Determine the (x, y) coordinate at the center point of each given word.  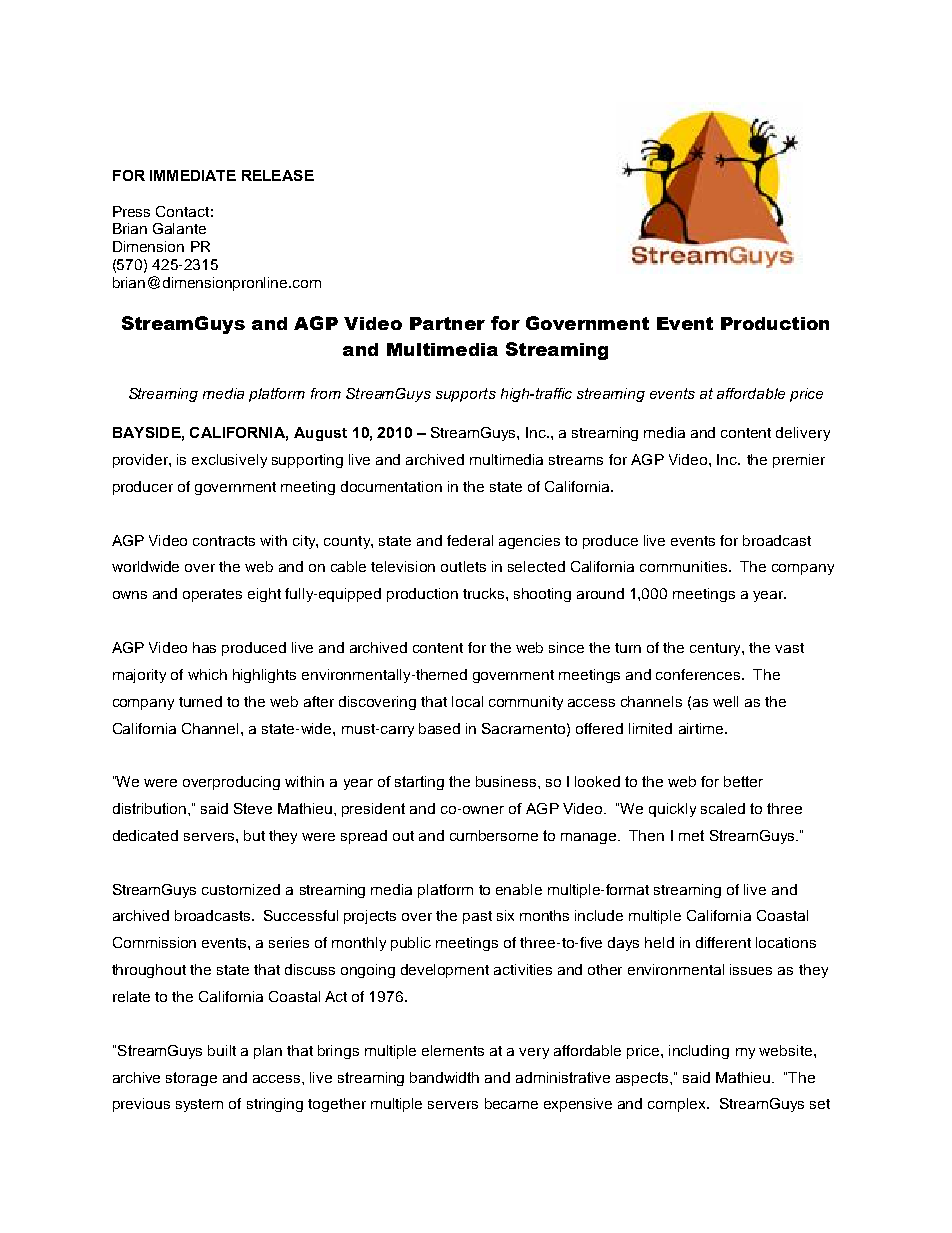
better (743, 781)
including (699, 1052)
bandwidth (444, 1077)
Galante (179, 228)
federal (470, 540)
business (507, 781)
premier (799, 461)
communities (683, 566)
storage (191, 1079)
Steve (253, 808)
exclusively (229, 461)
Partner (447, 323)
